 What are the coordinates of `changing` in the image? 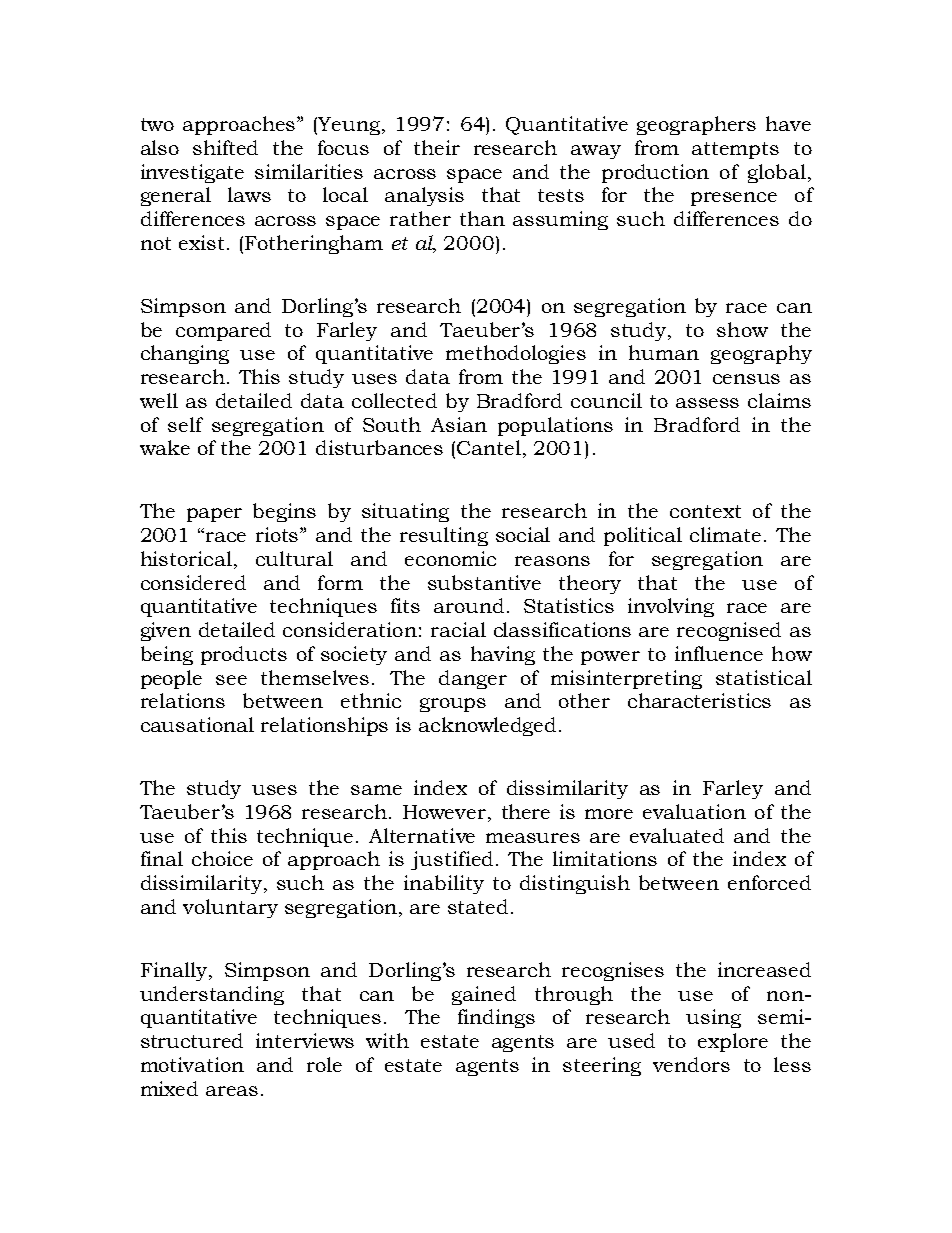 It's located at (185, 354).
